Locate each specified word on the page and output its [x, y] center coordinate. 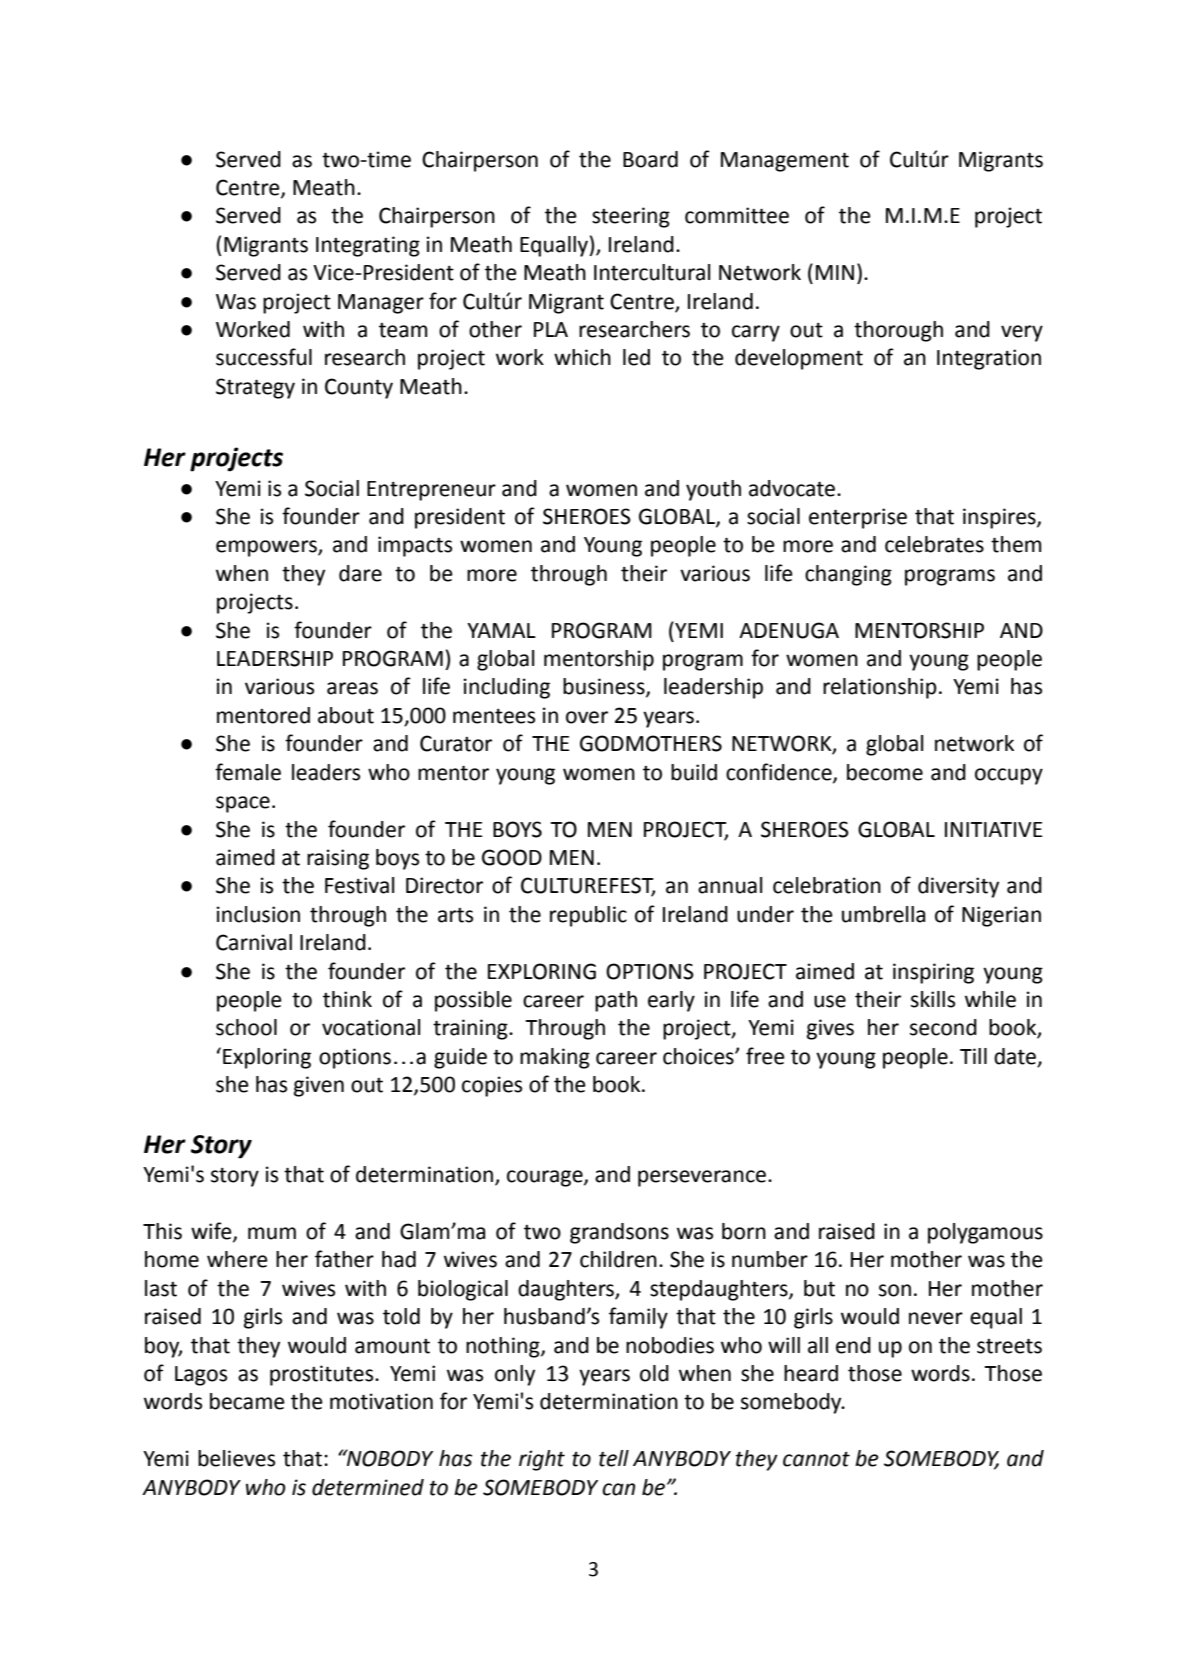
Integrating [368, 246]
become [885, 772]
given [319, 1086]
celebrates [934, 544]
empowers [267, 548]
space [243, 804]
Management [785, 162]
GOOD [512, 857]
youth [713, 490]
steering [631, 217]
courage [546, 1178]
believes [236, 1458]
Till [973, 1056]
